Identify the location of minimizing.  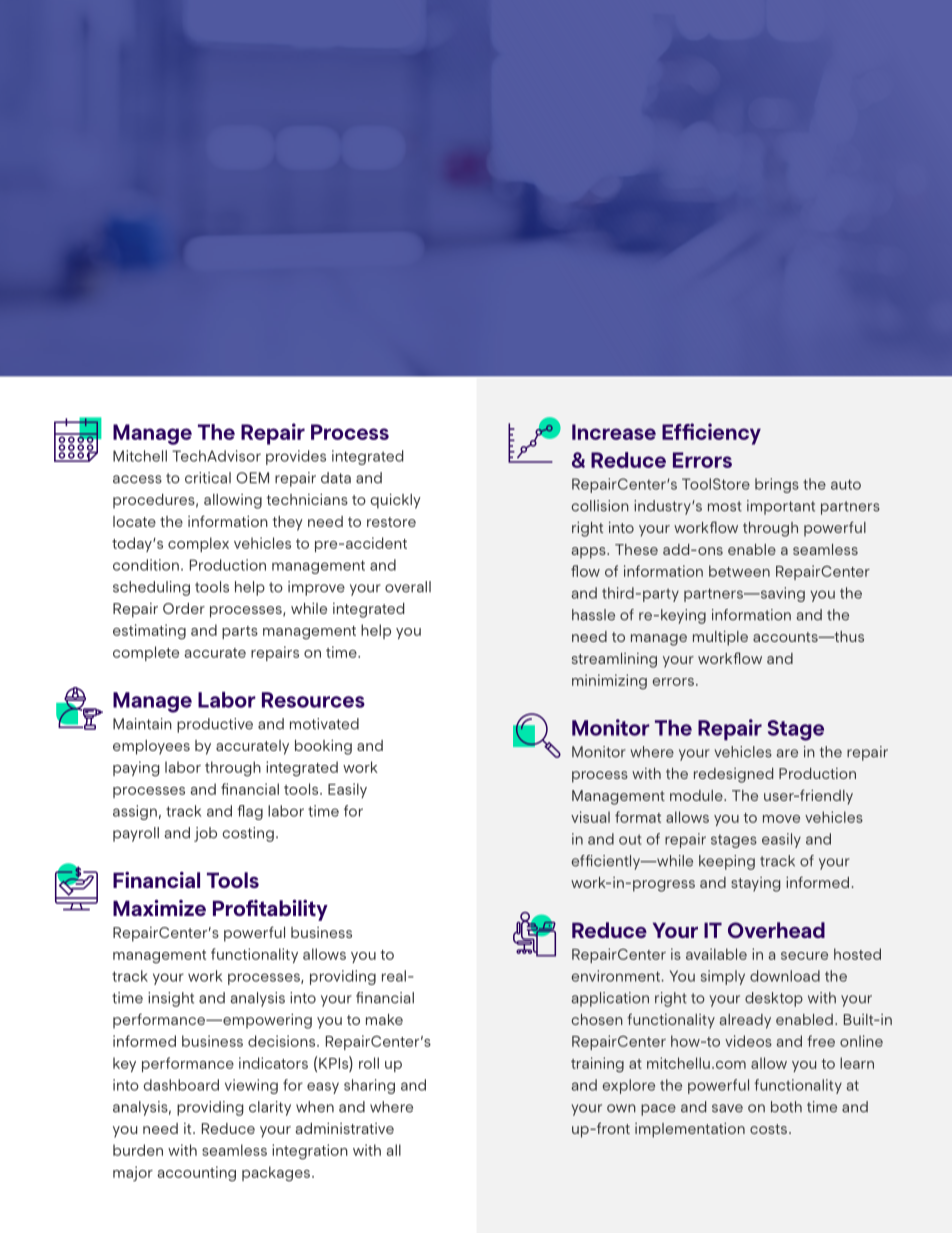
(609, 682).
